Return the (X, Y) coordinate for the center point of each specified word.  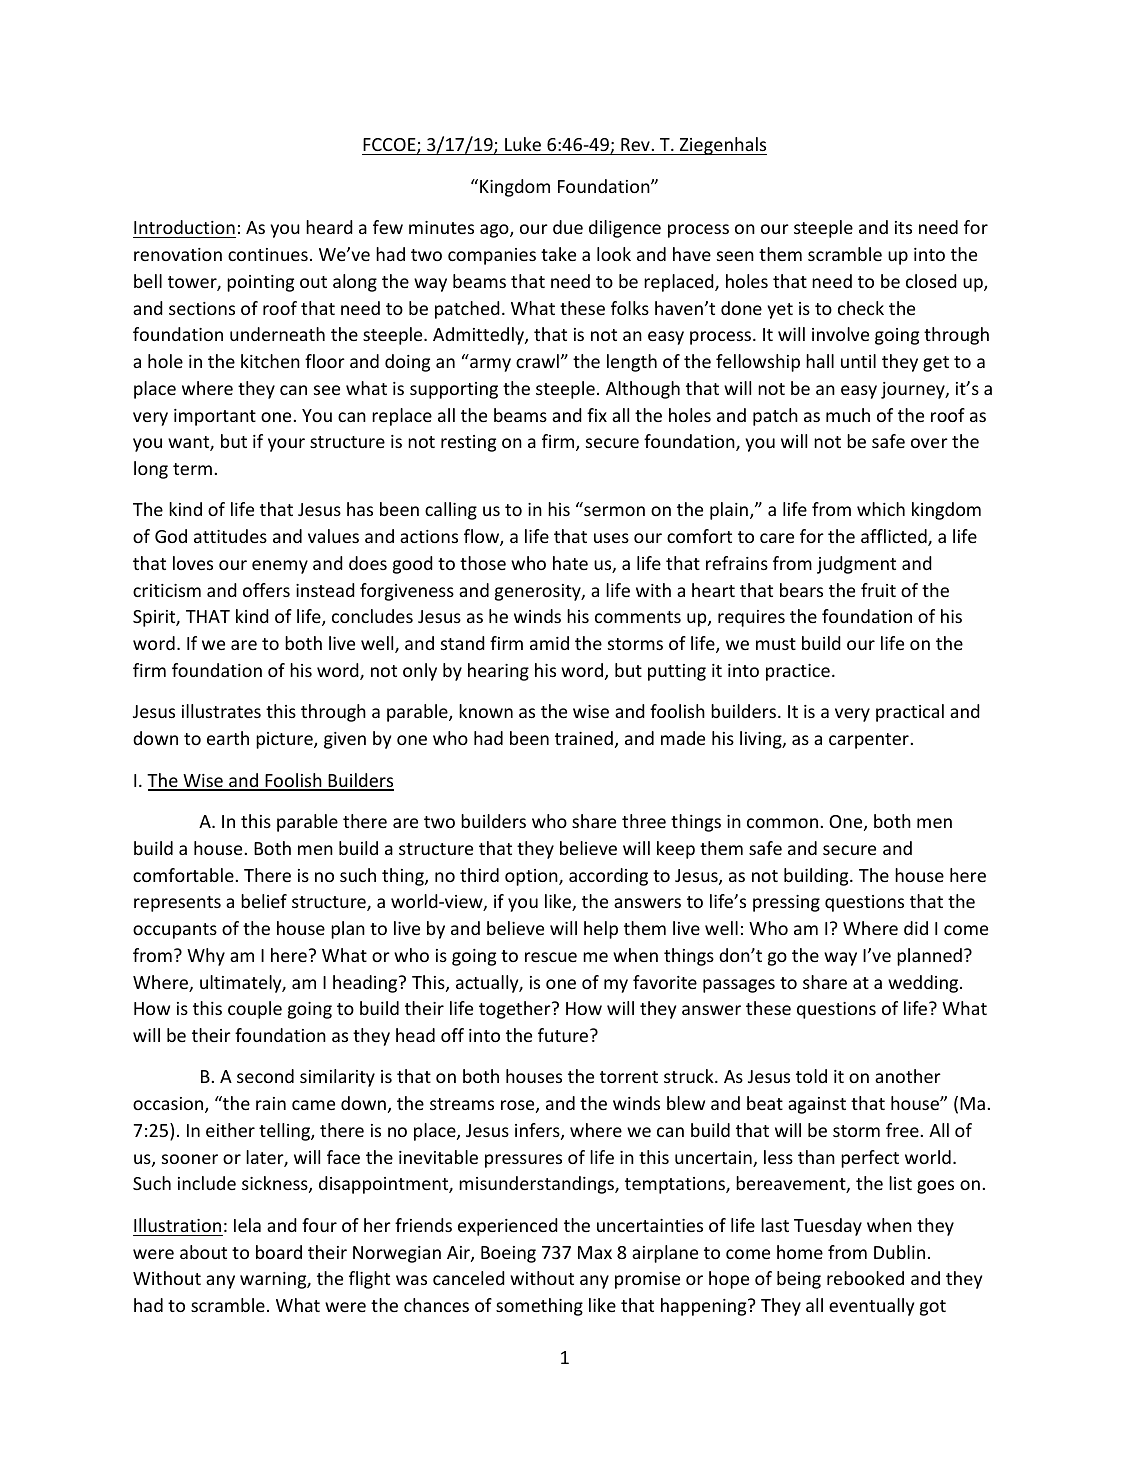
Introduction (184, 229)
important (215, 417)
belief (264, 901)
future (564, 1035)
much (848, 415)
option (532, 877)
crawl (537, 361)
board (279, 1252)
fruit (878, 590)
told (811, 1076)
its (903, 227)
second (265, 1076)
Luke (523, 146)
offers (266, 590)
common (782, 823)
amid (549, 643)
